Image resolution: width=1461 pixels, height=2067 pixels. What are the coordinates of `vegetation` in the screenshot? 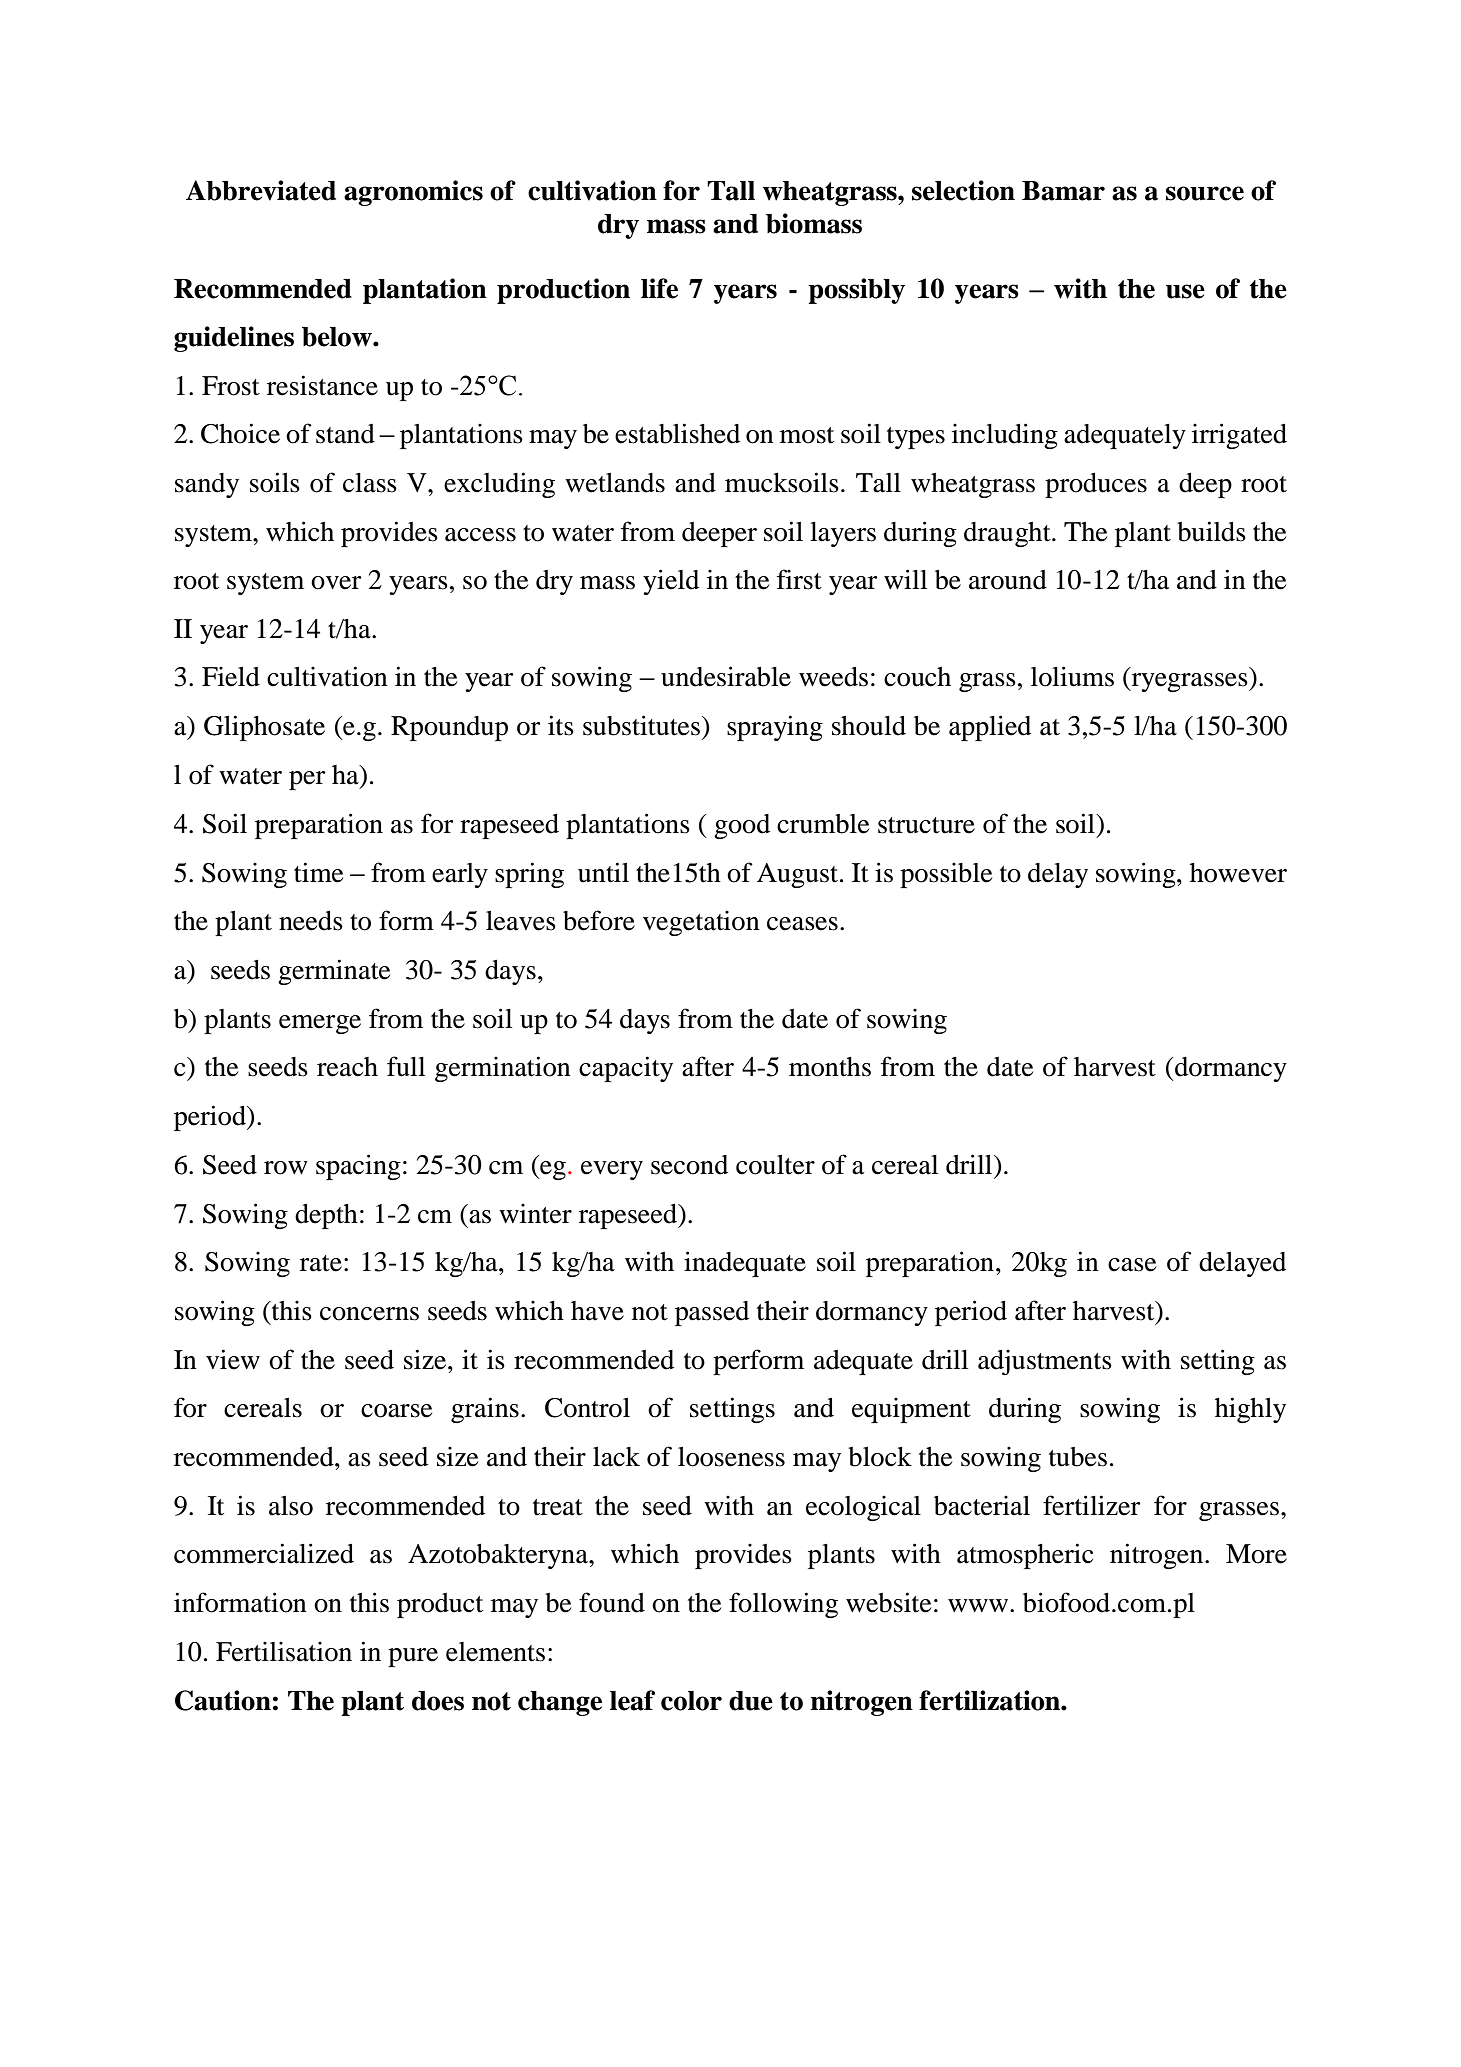 It's located at (701, 923).
